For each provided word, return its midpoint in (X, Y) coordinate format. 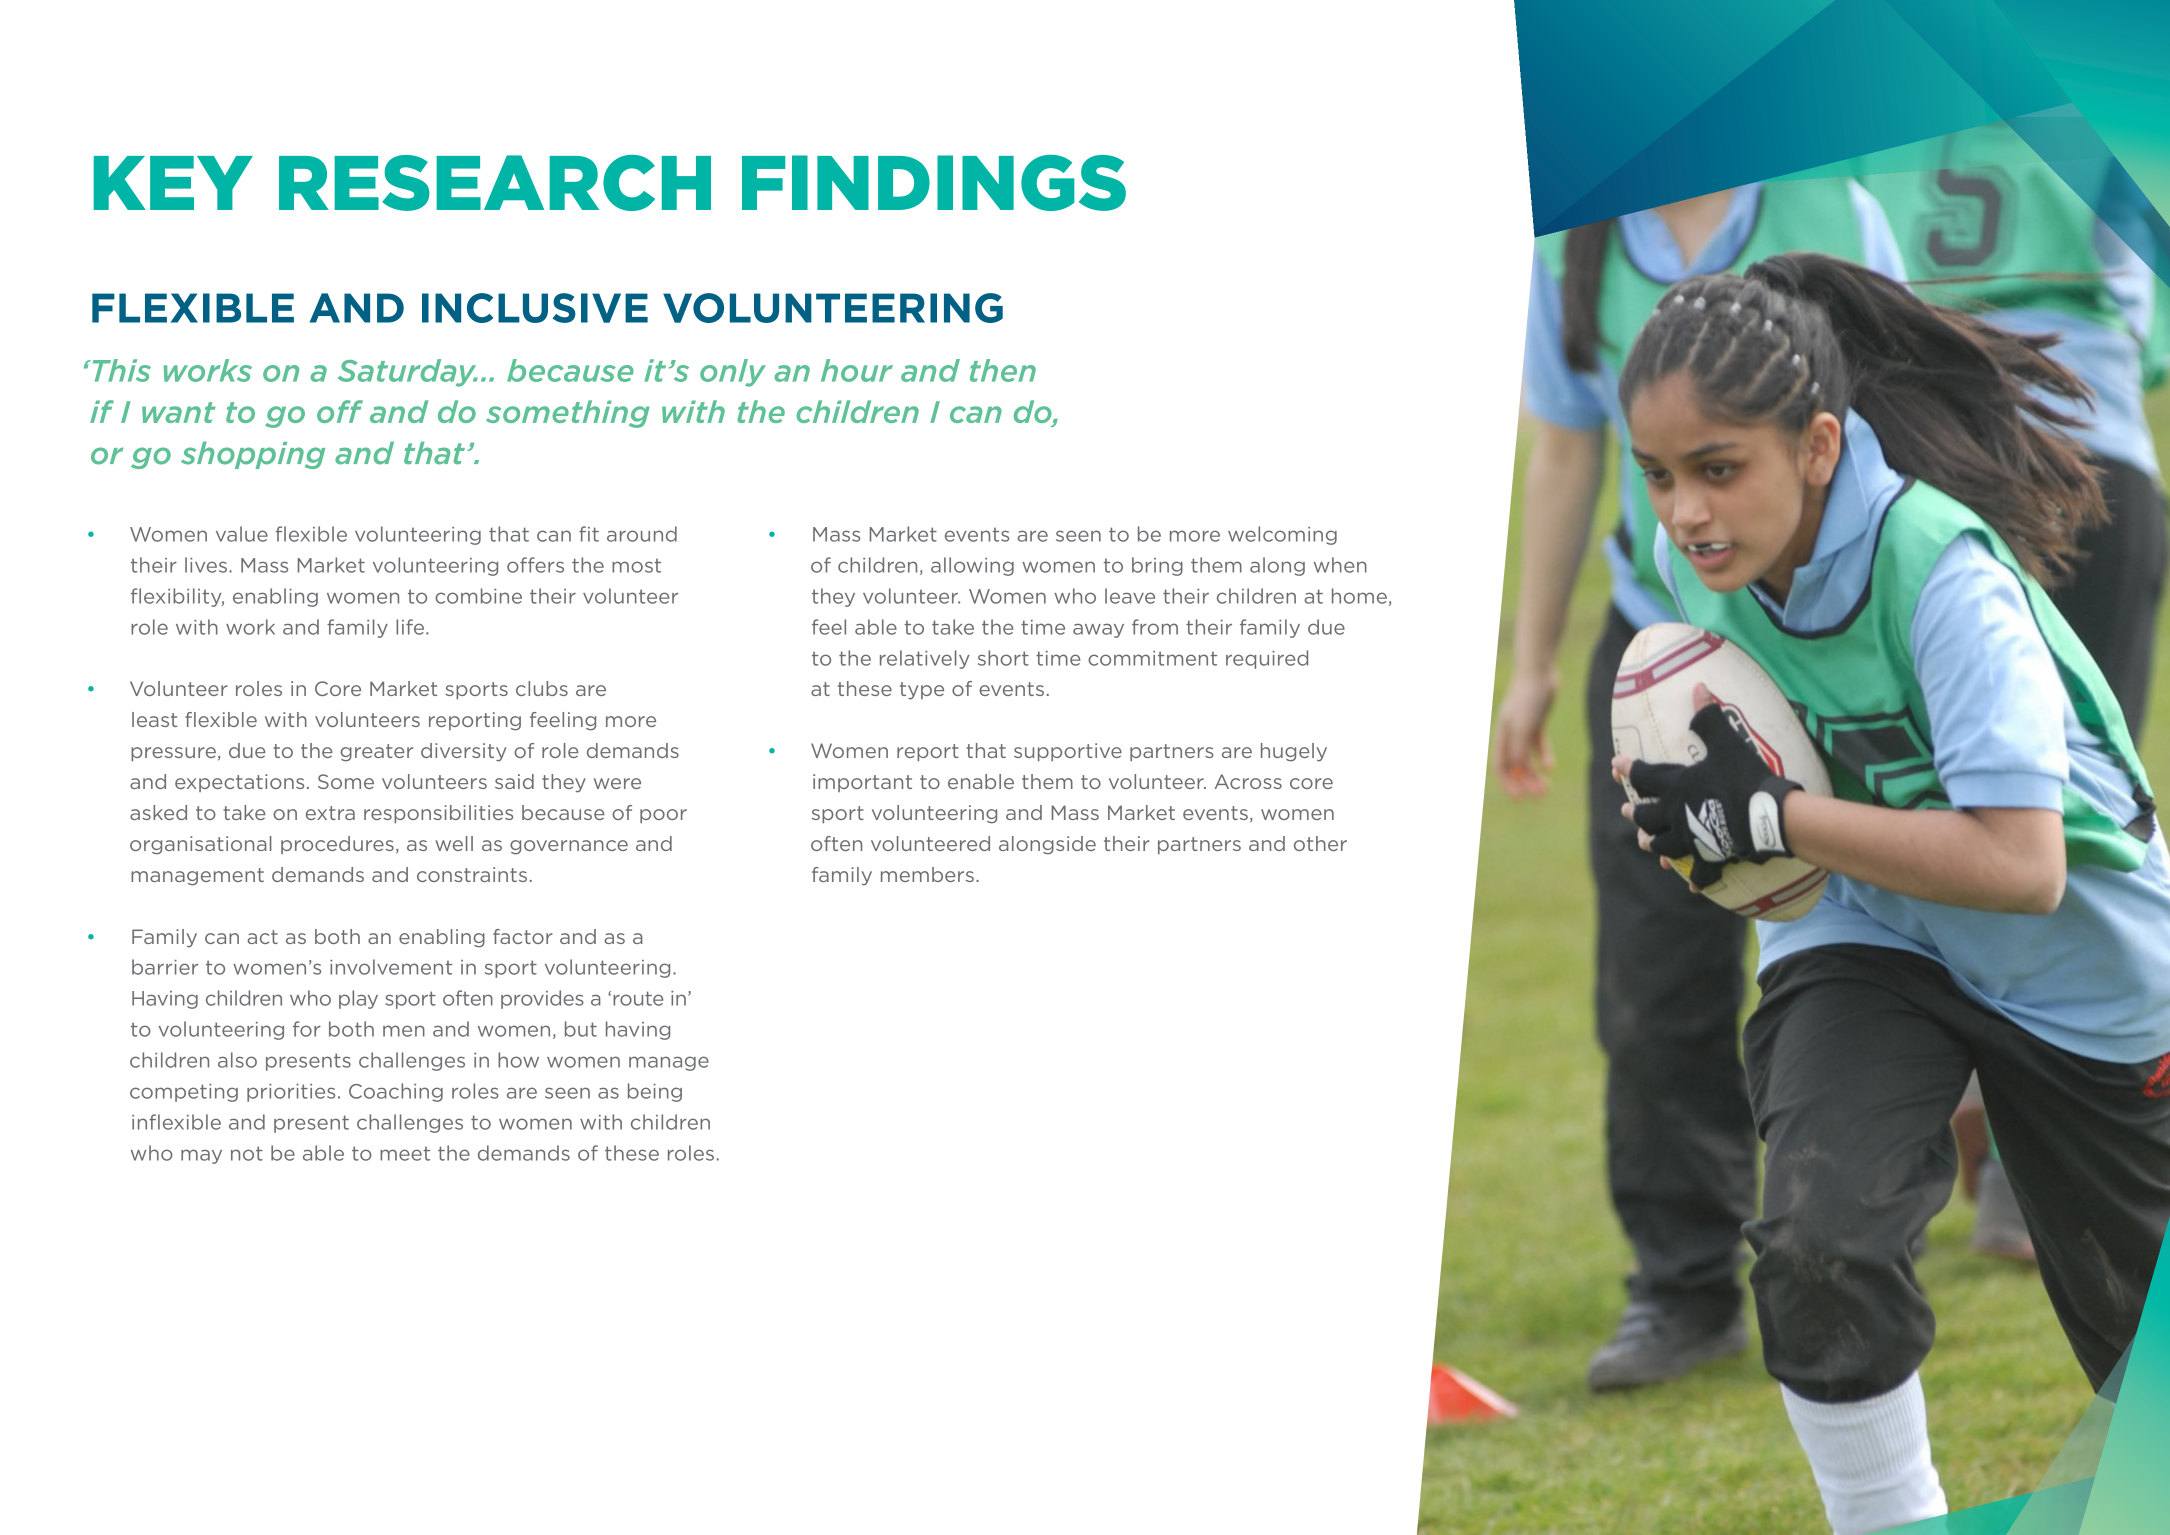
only (733, 373)
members (927, 874)
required (1267, 659)
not (247, 1153)
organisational (201, 845)
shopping (253, 455)
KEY (173, 183)
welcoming (1282, 535)
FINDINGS (934, 183)
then (1003, 370)
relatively (925, 659)
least (154, 719)
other (1320, 843)
